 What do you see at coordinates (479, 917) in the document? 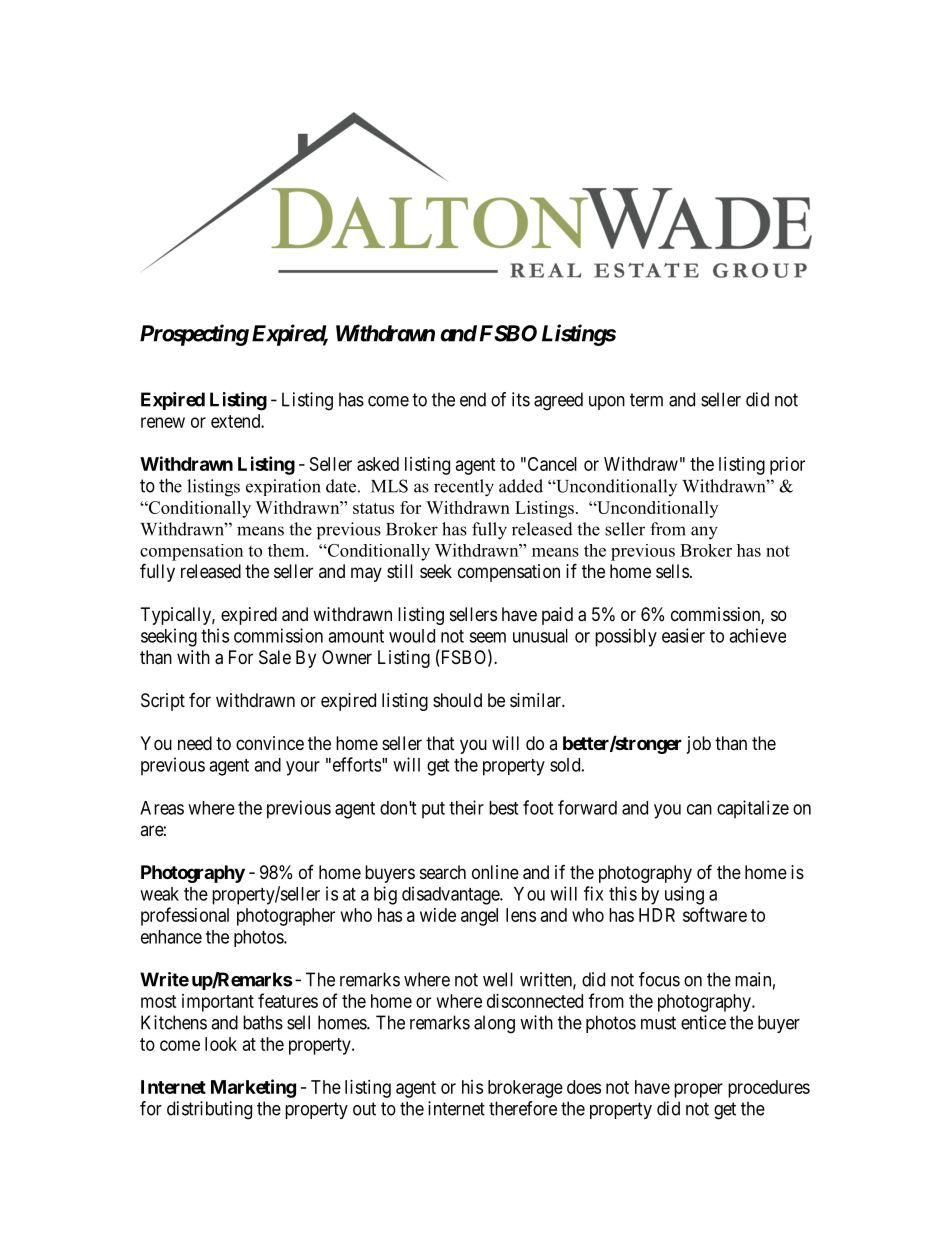
I see `angel` at bounding box center [479, 917].
